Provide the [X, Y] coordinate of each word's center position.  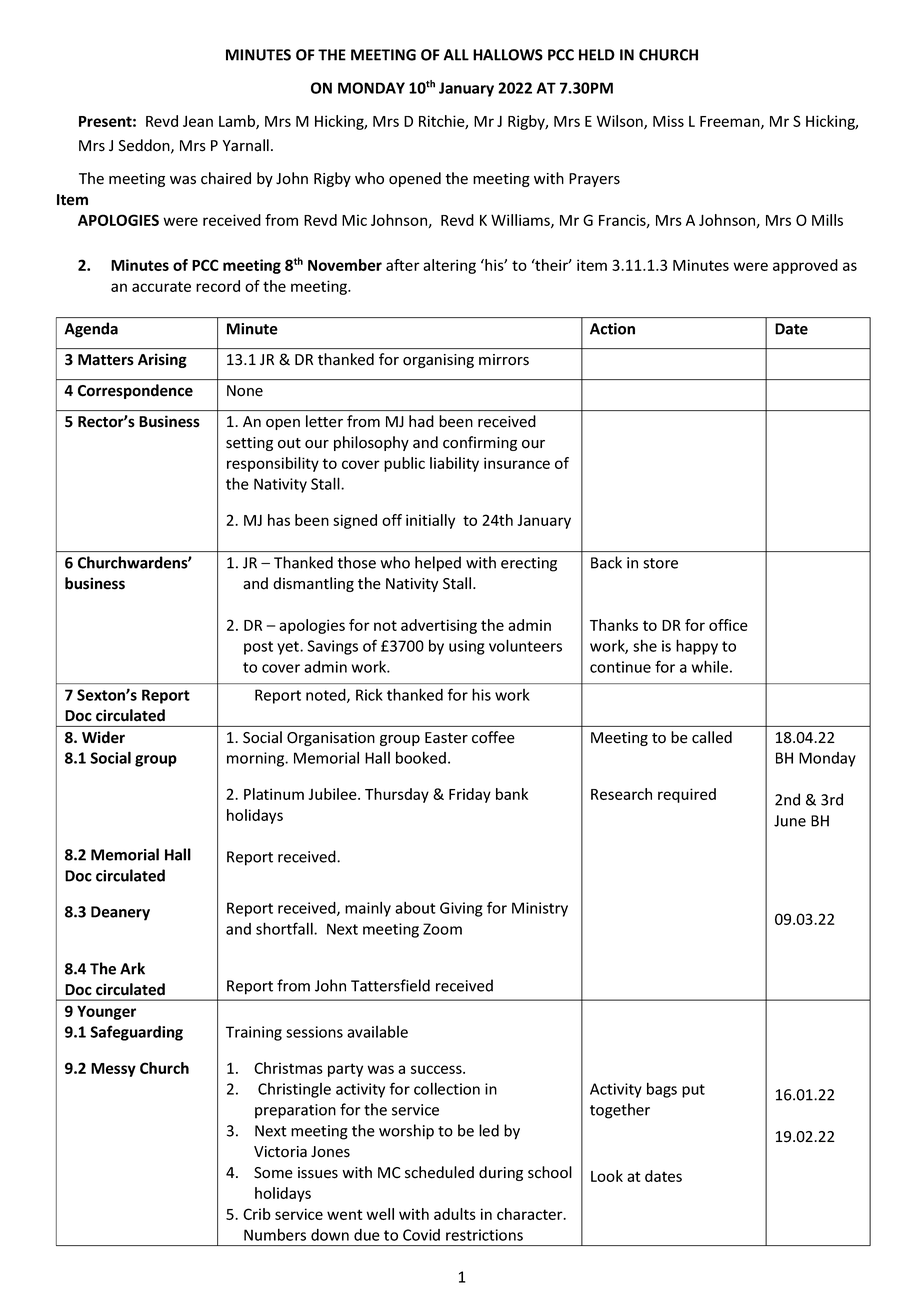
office [728, 625]
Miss [668, 121]
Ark [132, 968]
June [790, 821]
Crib [257, 1214]
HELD [597, 55]
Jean [198, 121]
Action [612, 329]
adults [455, 1214]
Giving [461, 909]
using [467, 647]
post [258, 648]
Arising [162, 360]
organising [438, 361]
